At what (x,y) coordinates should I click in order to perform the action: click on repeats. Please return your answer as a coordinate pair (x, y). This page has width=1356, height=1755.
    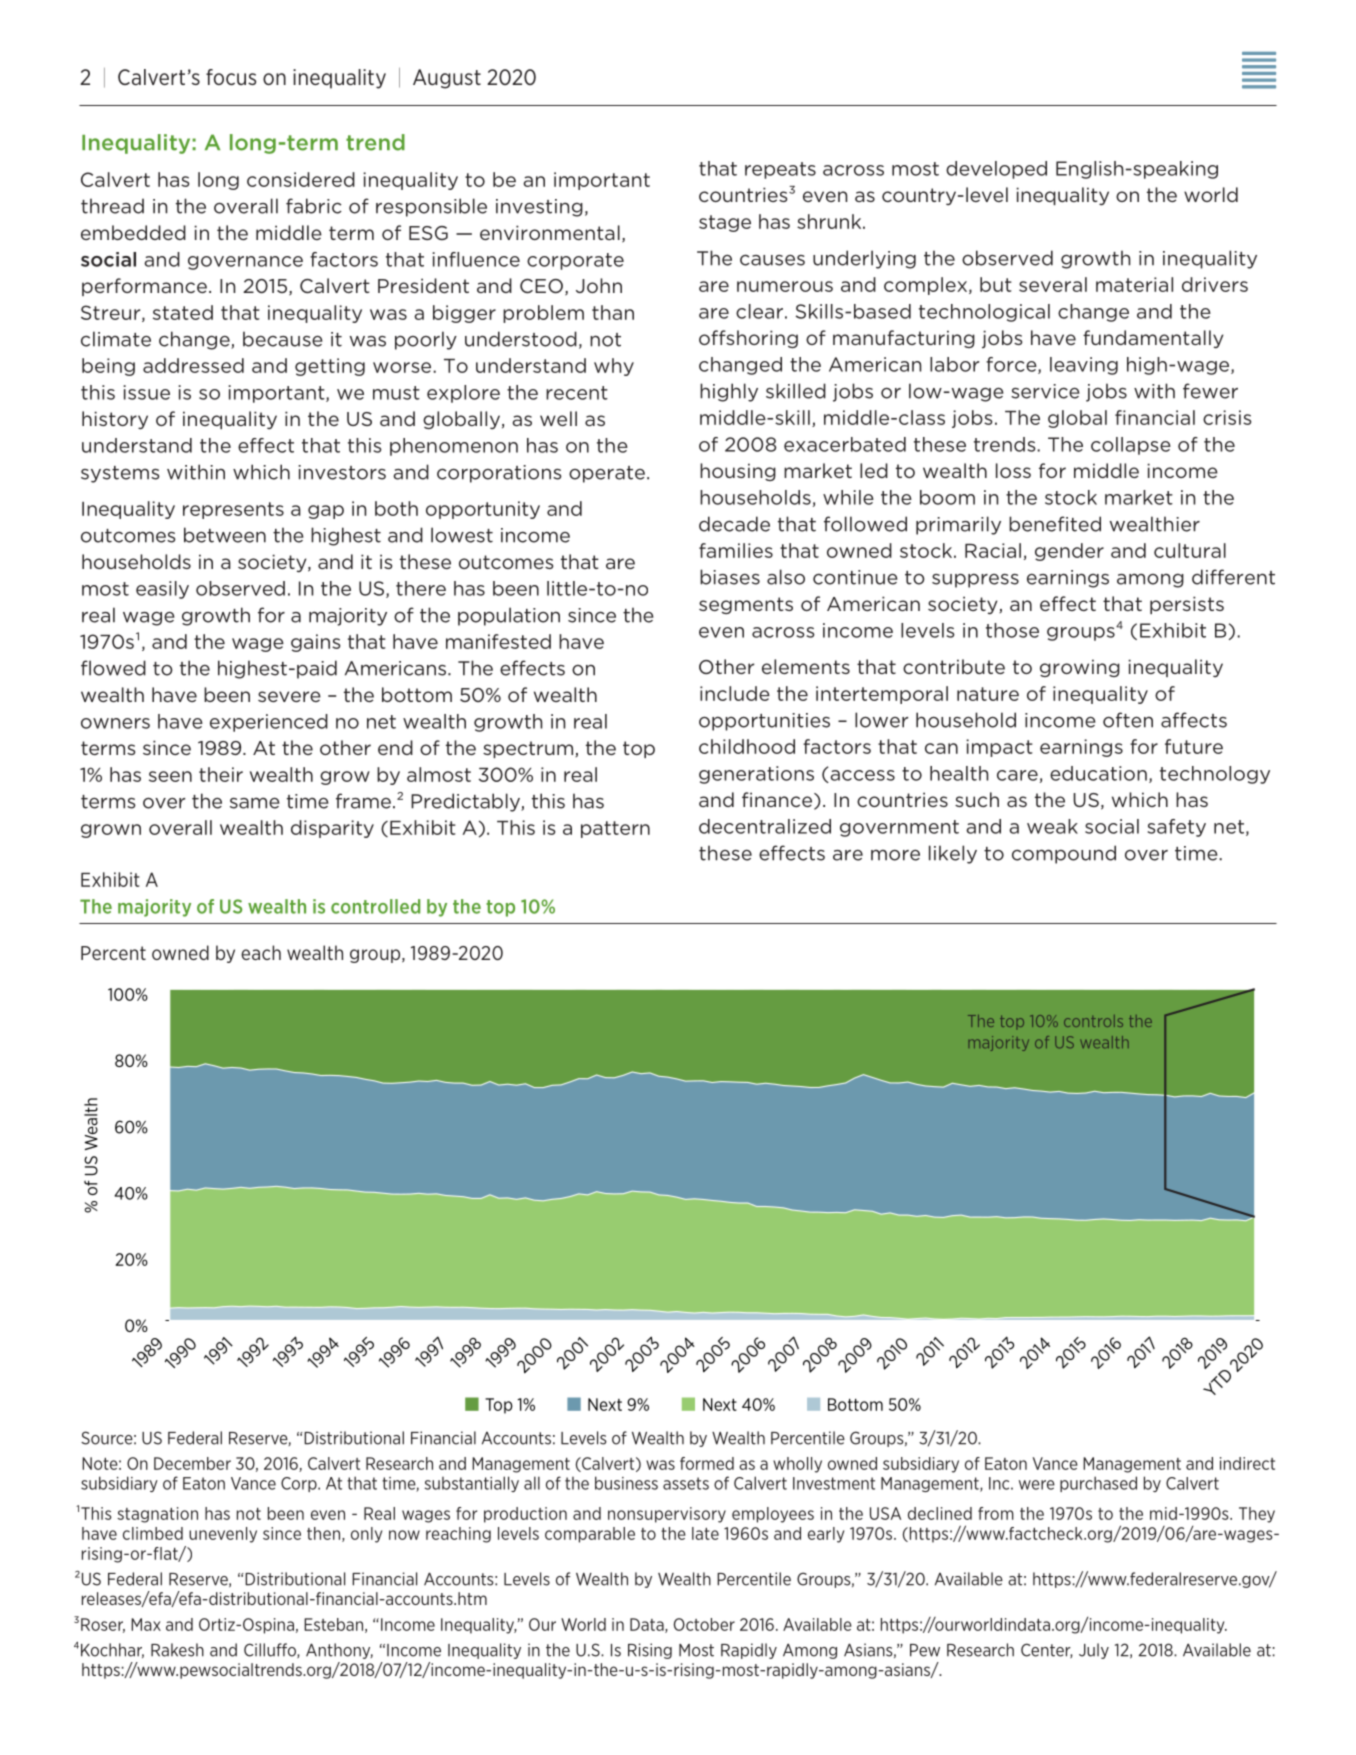
    Looking at the image, I should click on (780, 170).
